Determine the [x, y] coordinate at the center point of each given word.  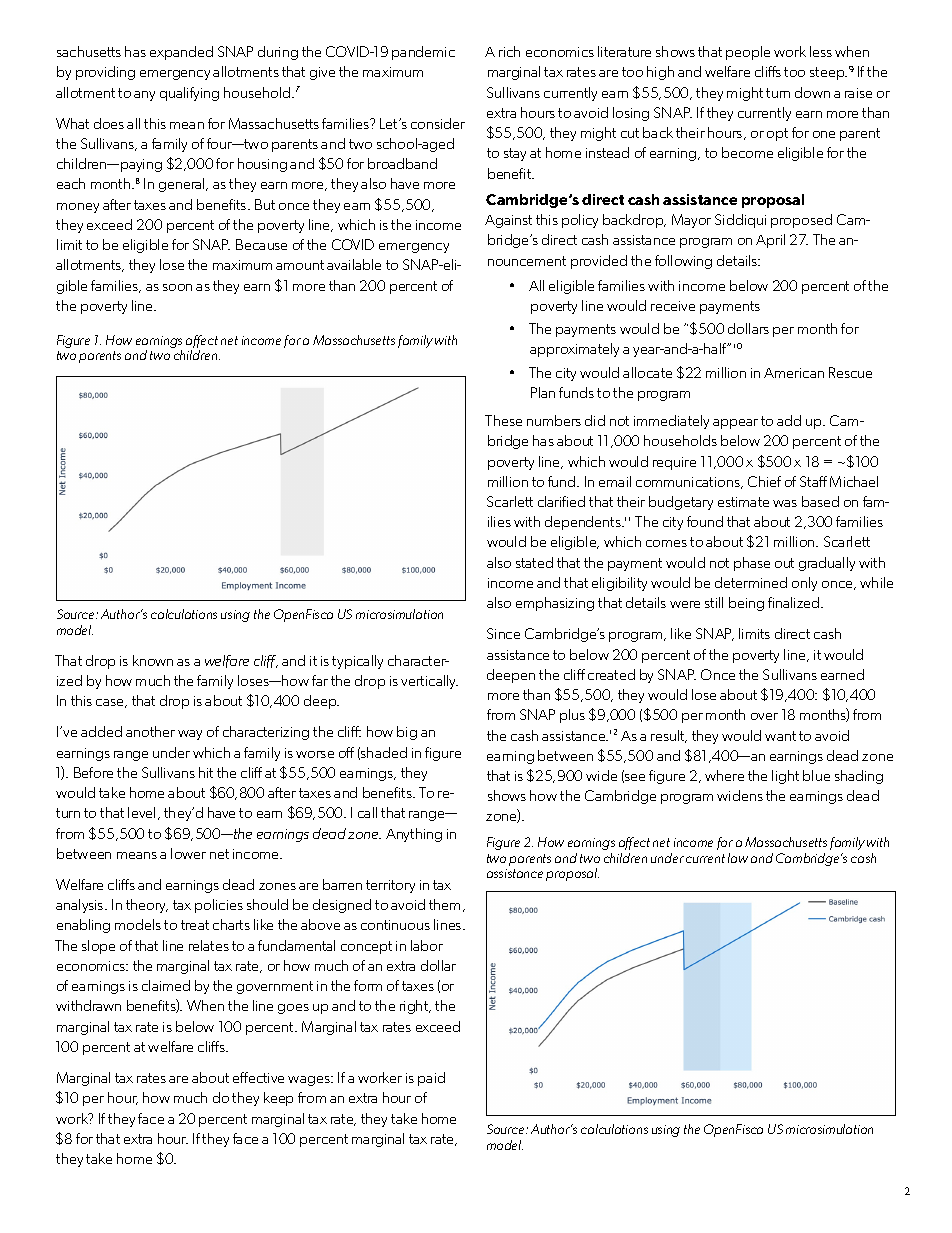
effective [258, 1077]
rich [509, 51]
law [738, 858]
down [812, 92]
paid [431, 1079]
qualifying [189, 94]
